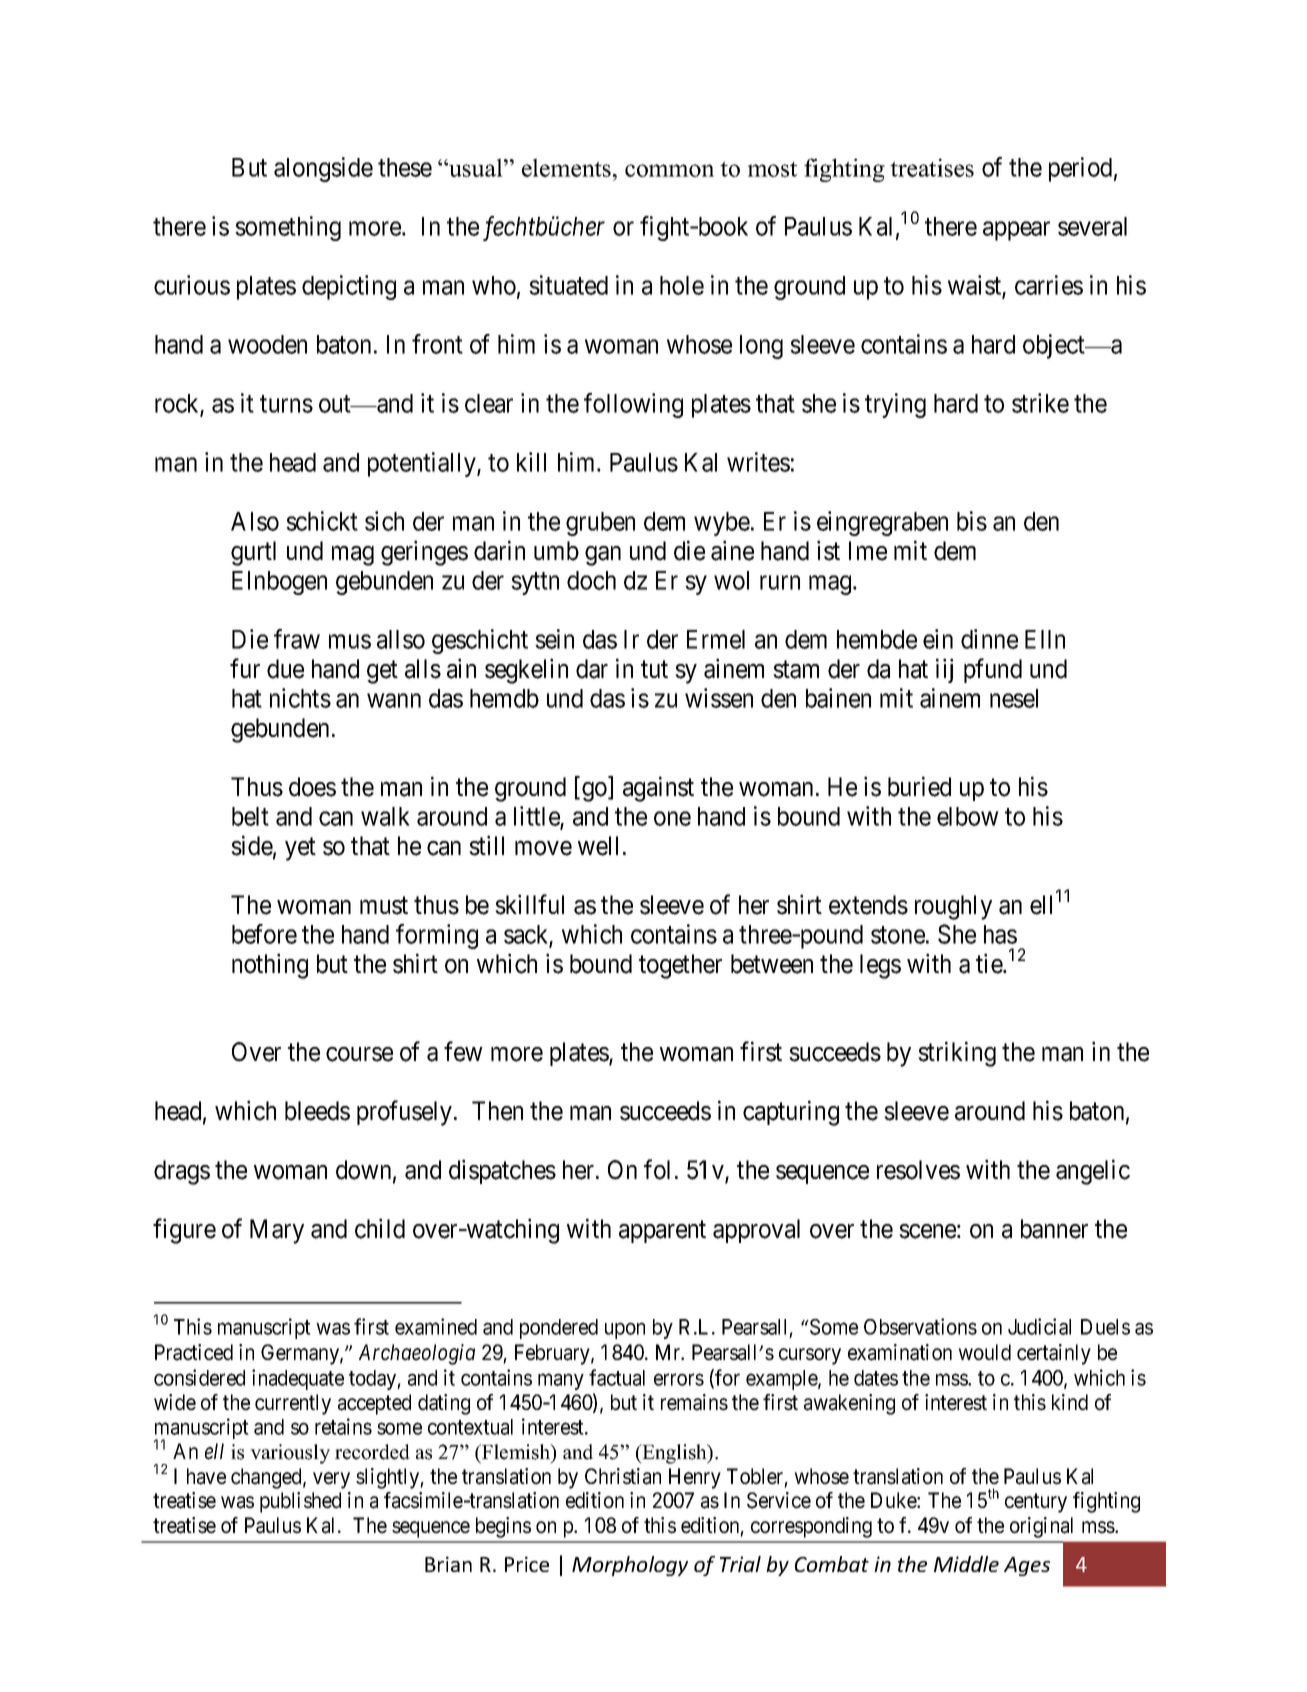 This document has width=1307, height=1692. I want to click on published, so click(300, 1502).
